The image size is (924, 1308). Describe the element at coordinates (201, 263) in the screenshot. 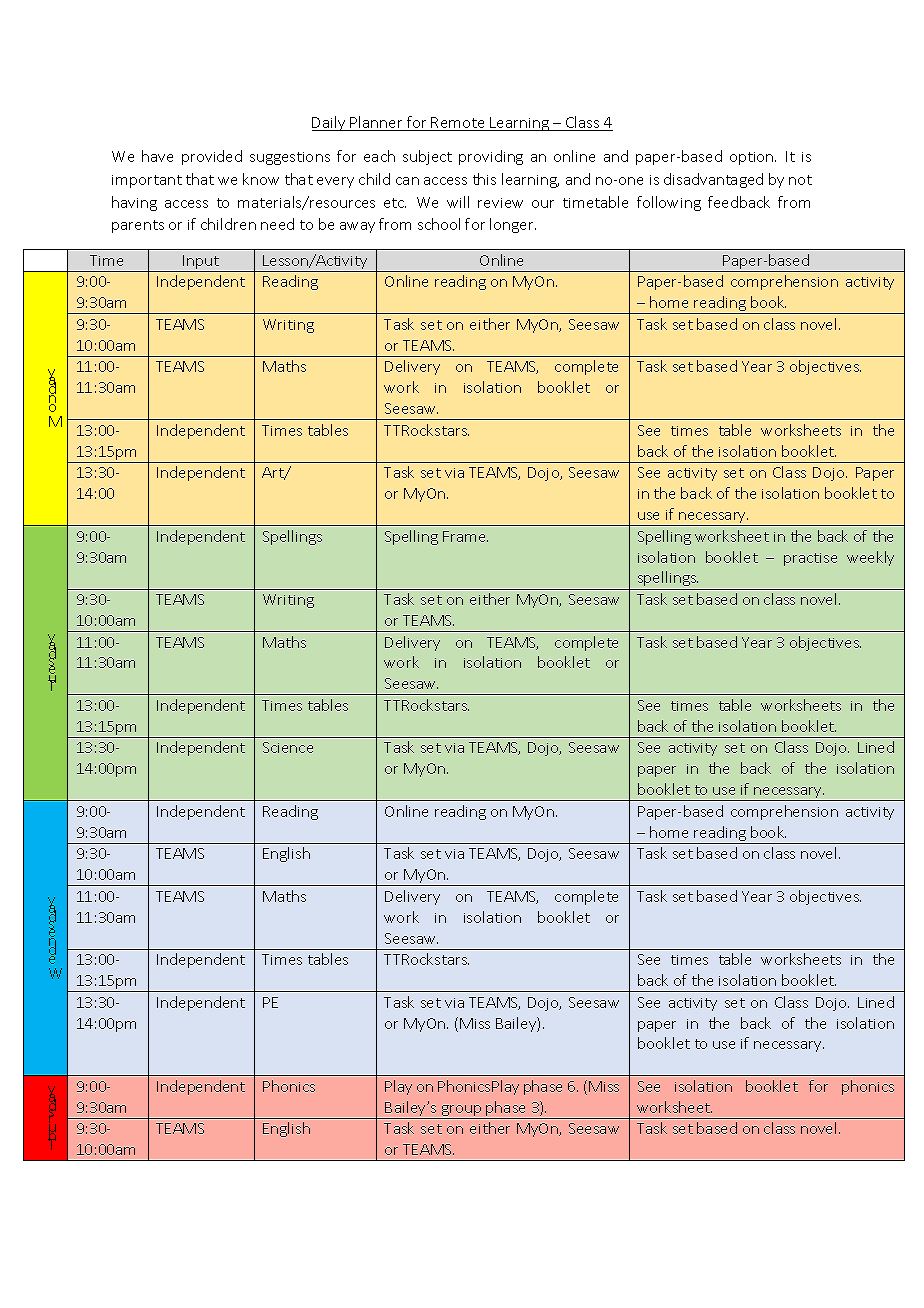

I see `Input` at that location.
